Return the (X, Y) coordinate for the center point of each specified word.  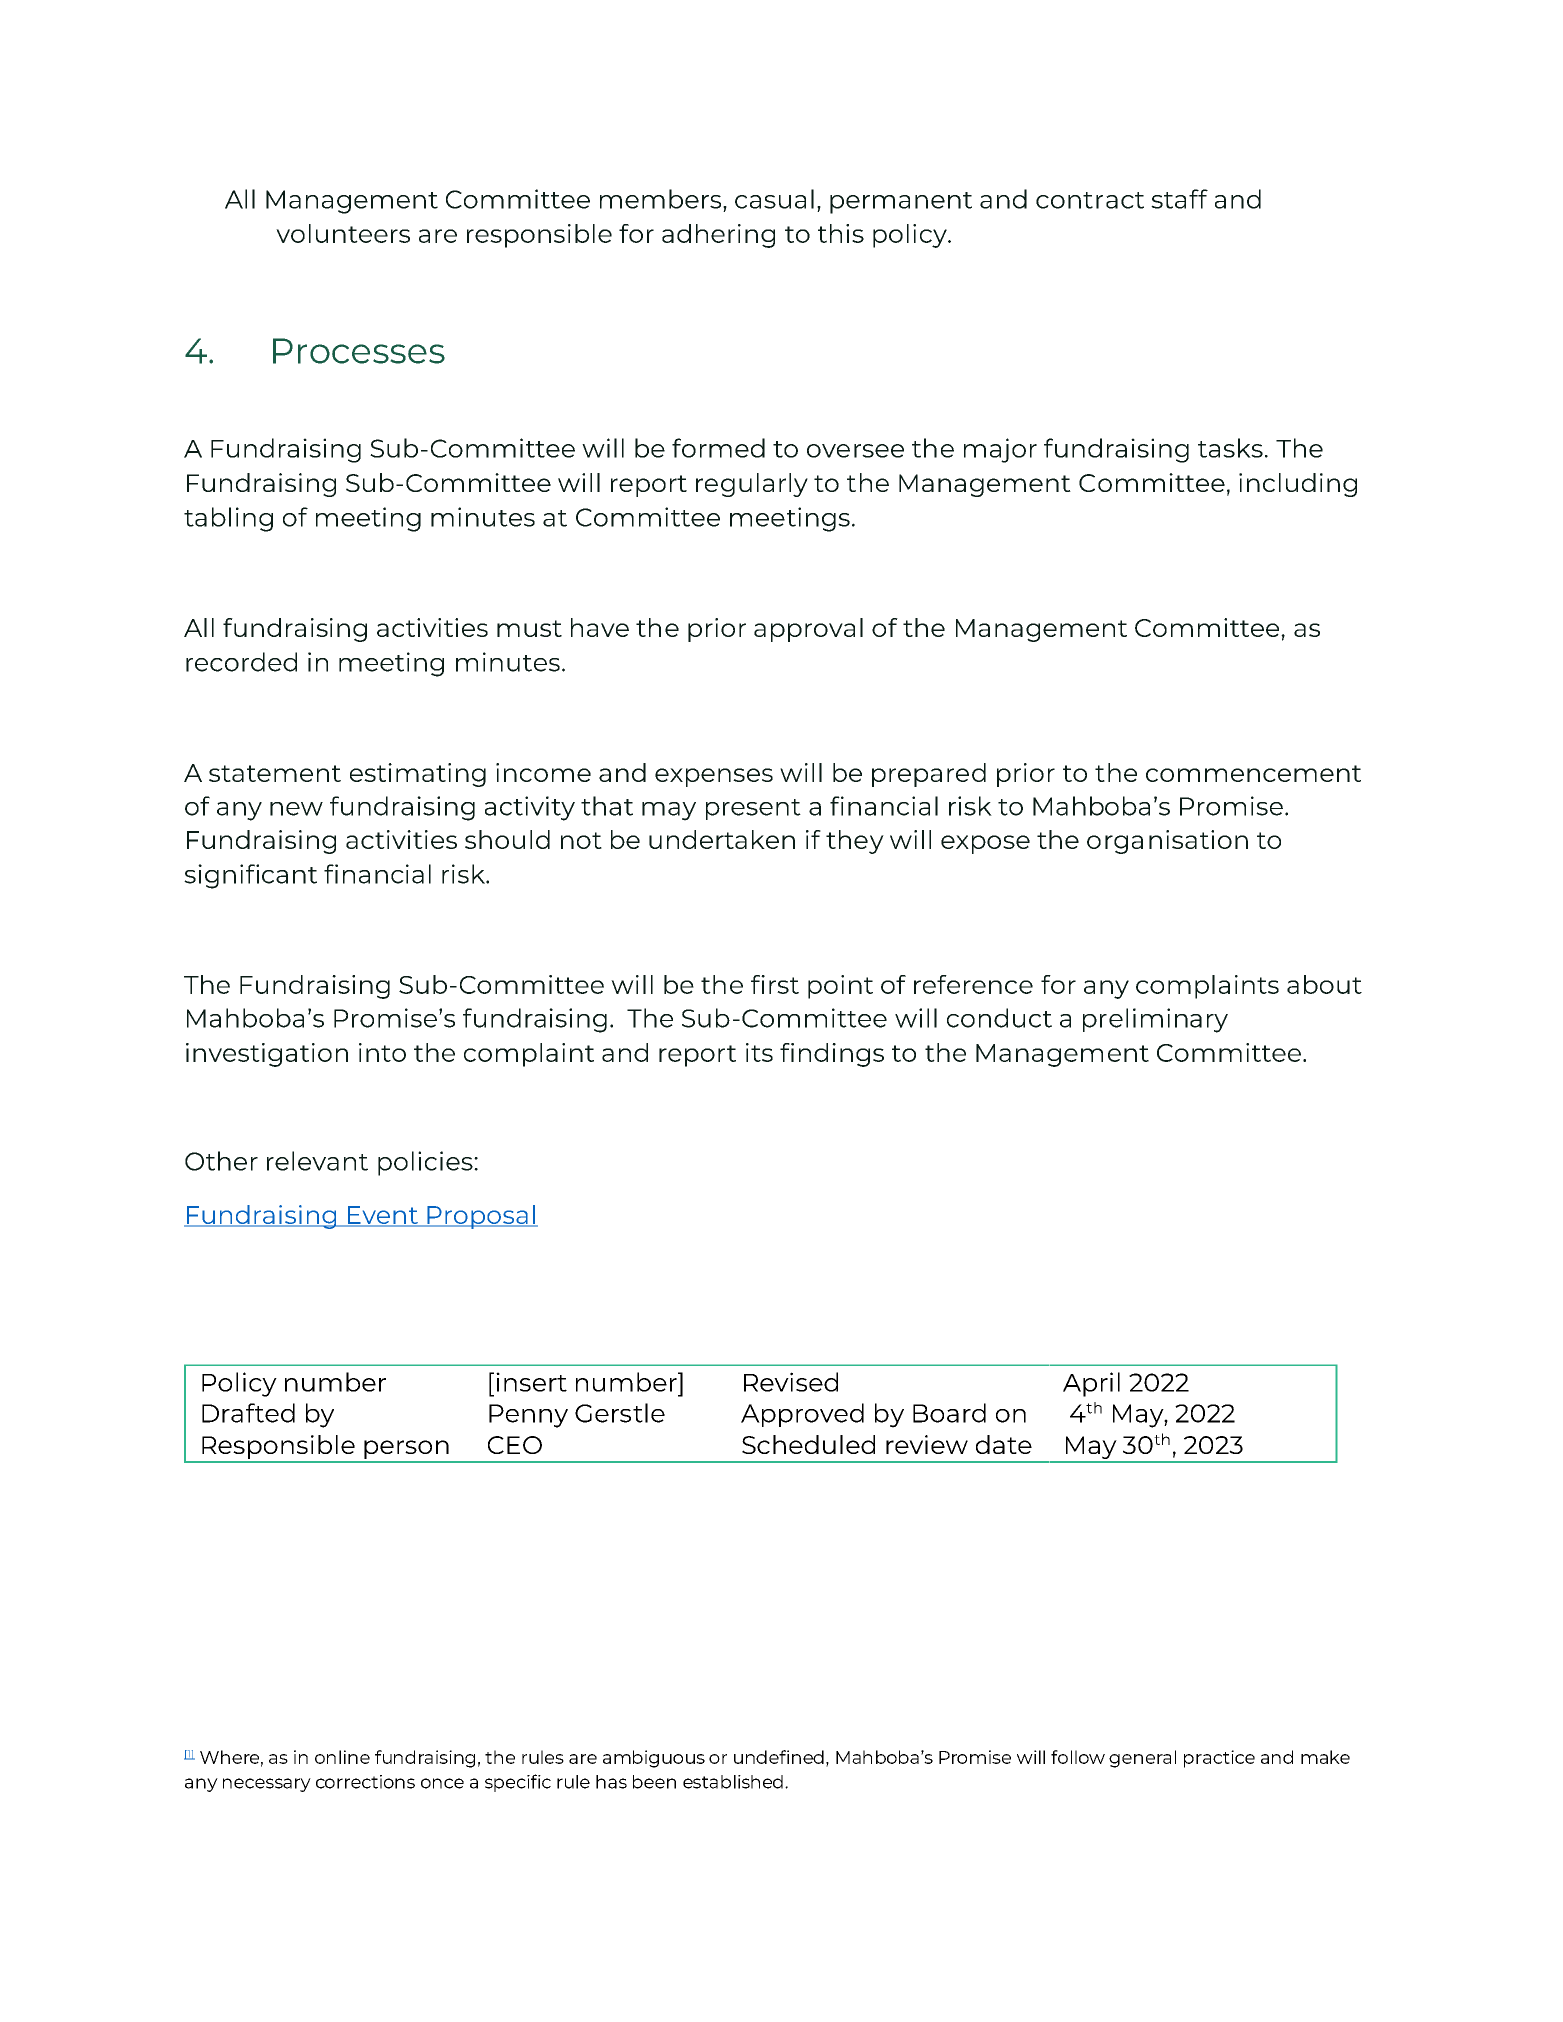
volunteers (343, 233)
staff (1179, 199)
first (775, 984)
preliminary (1155, 1020)
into (382, 1052)
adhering (718, 236)
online (342, 1757)
